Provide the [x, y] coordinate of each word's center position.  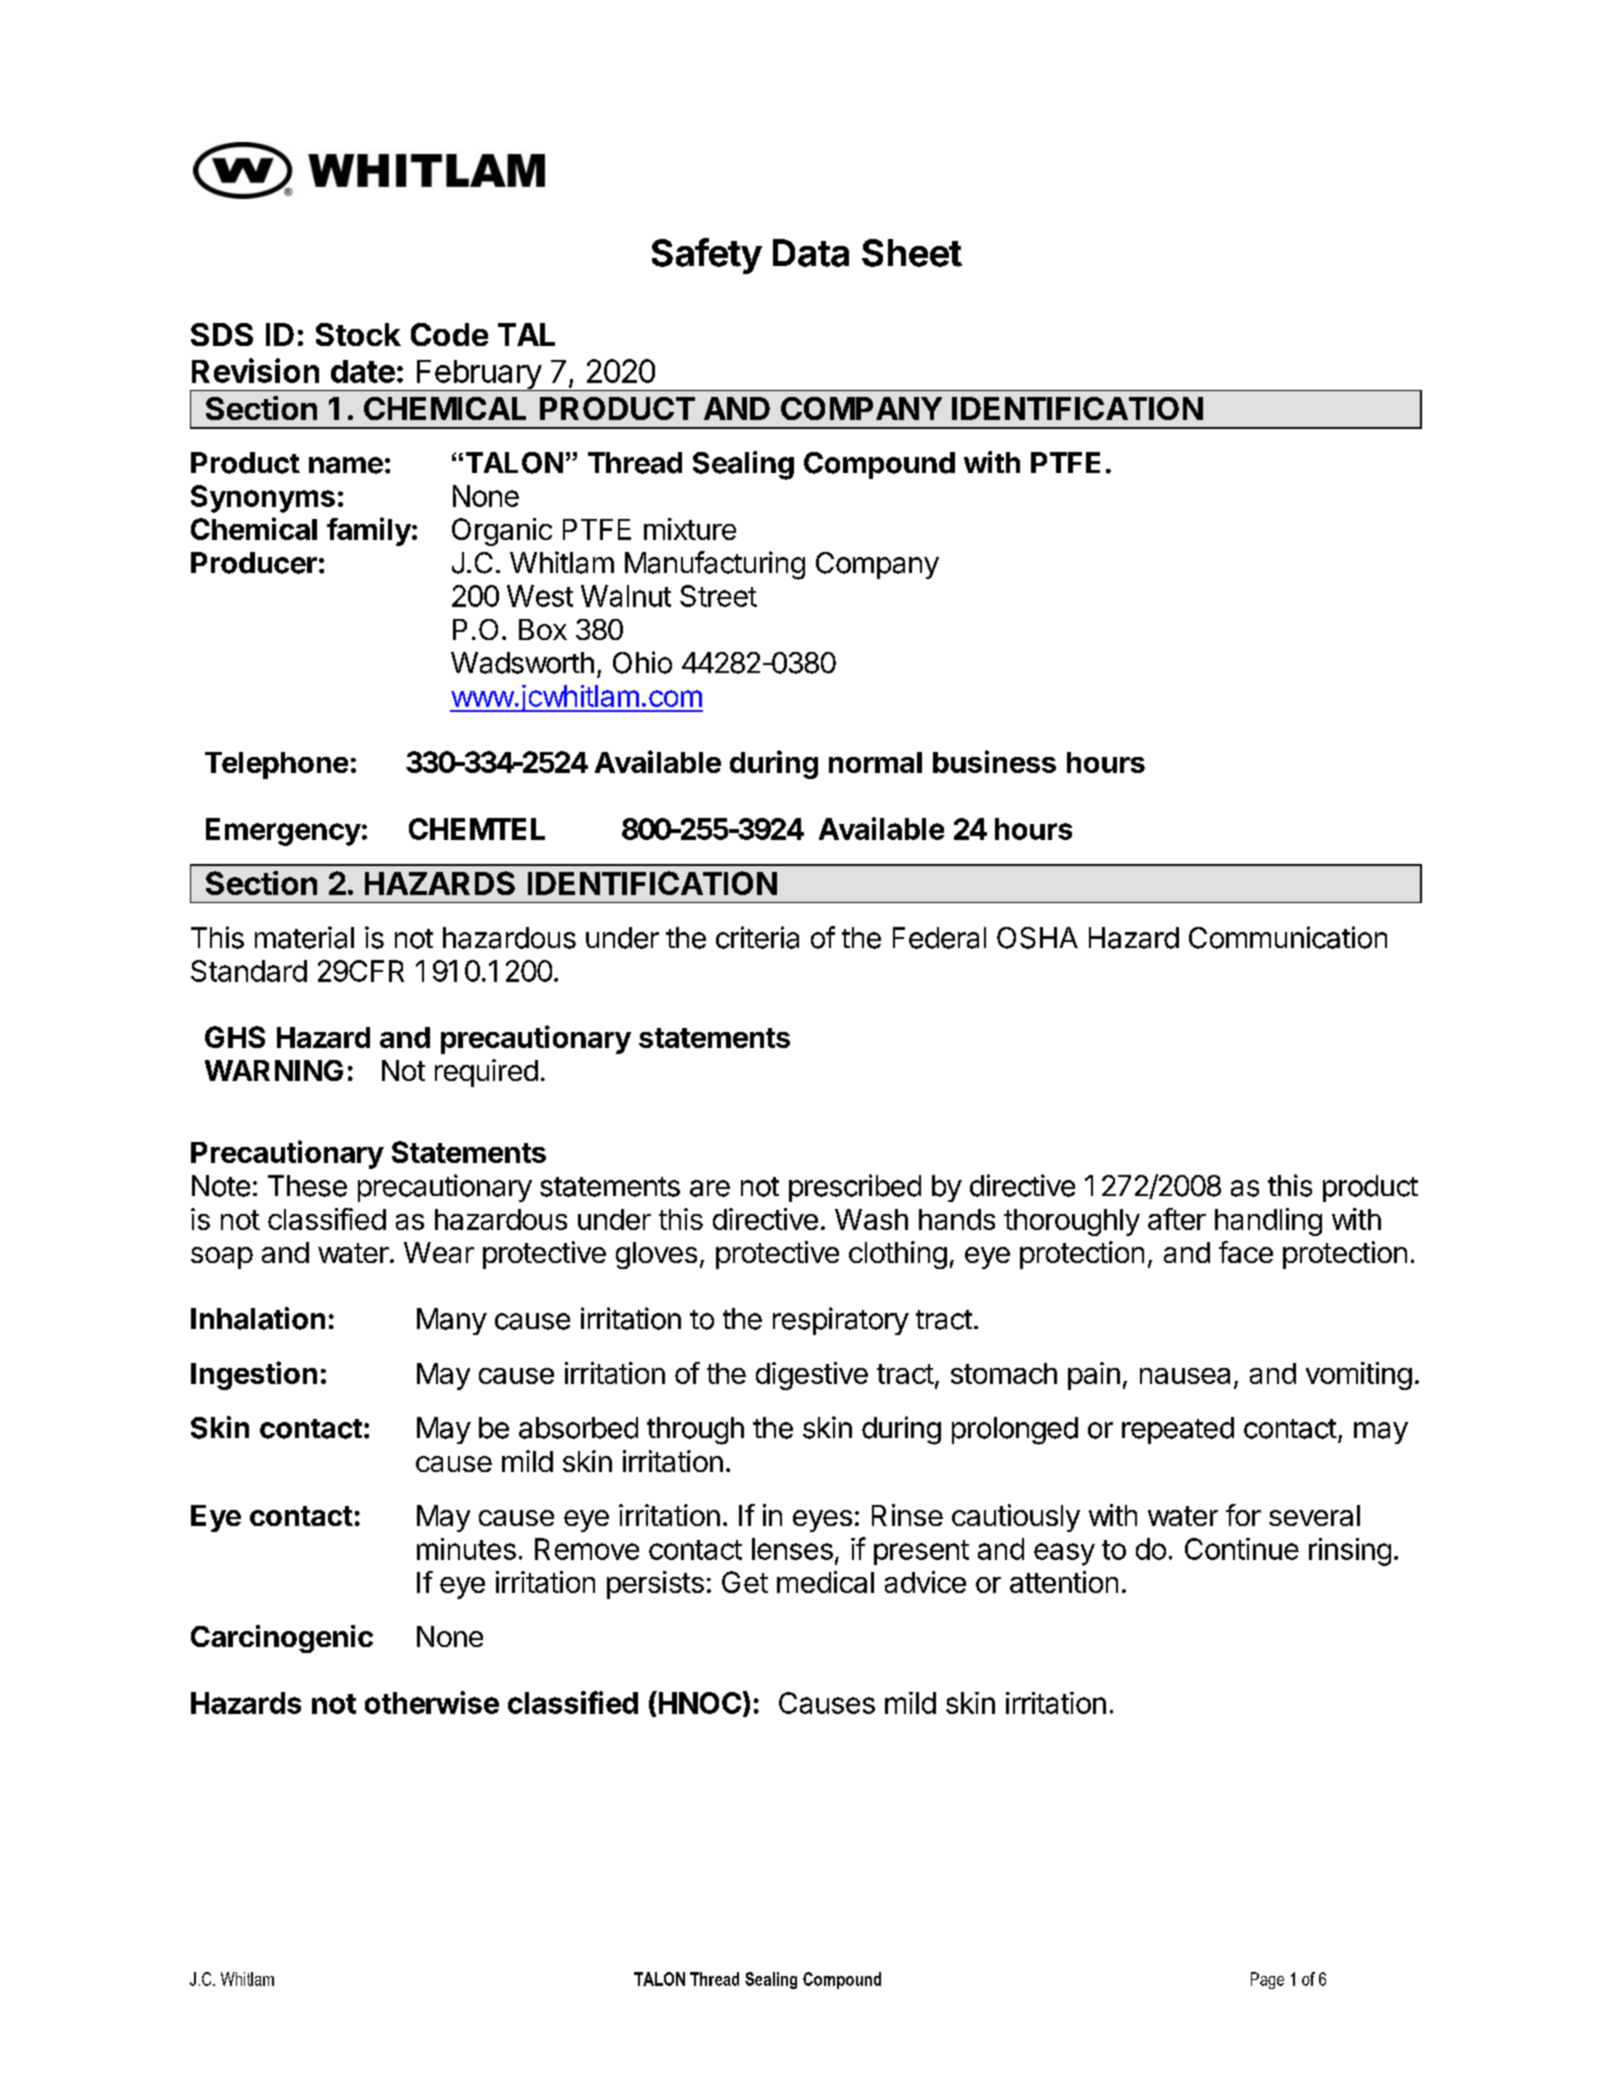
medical [825, 1582]
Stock [358, 334]
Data [811, 253]
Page [1267, 1980]
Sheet [912, 253]
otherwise [432, 1702]
